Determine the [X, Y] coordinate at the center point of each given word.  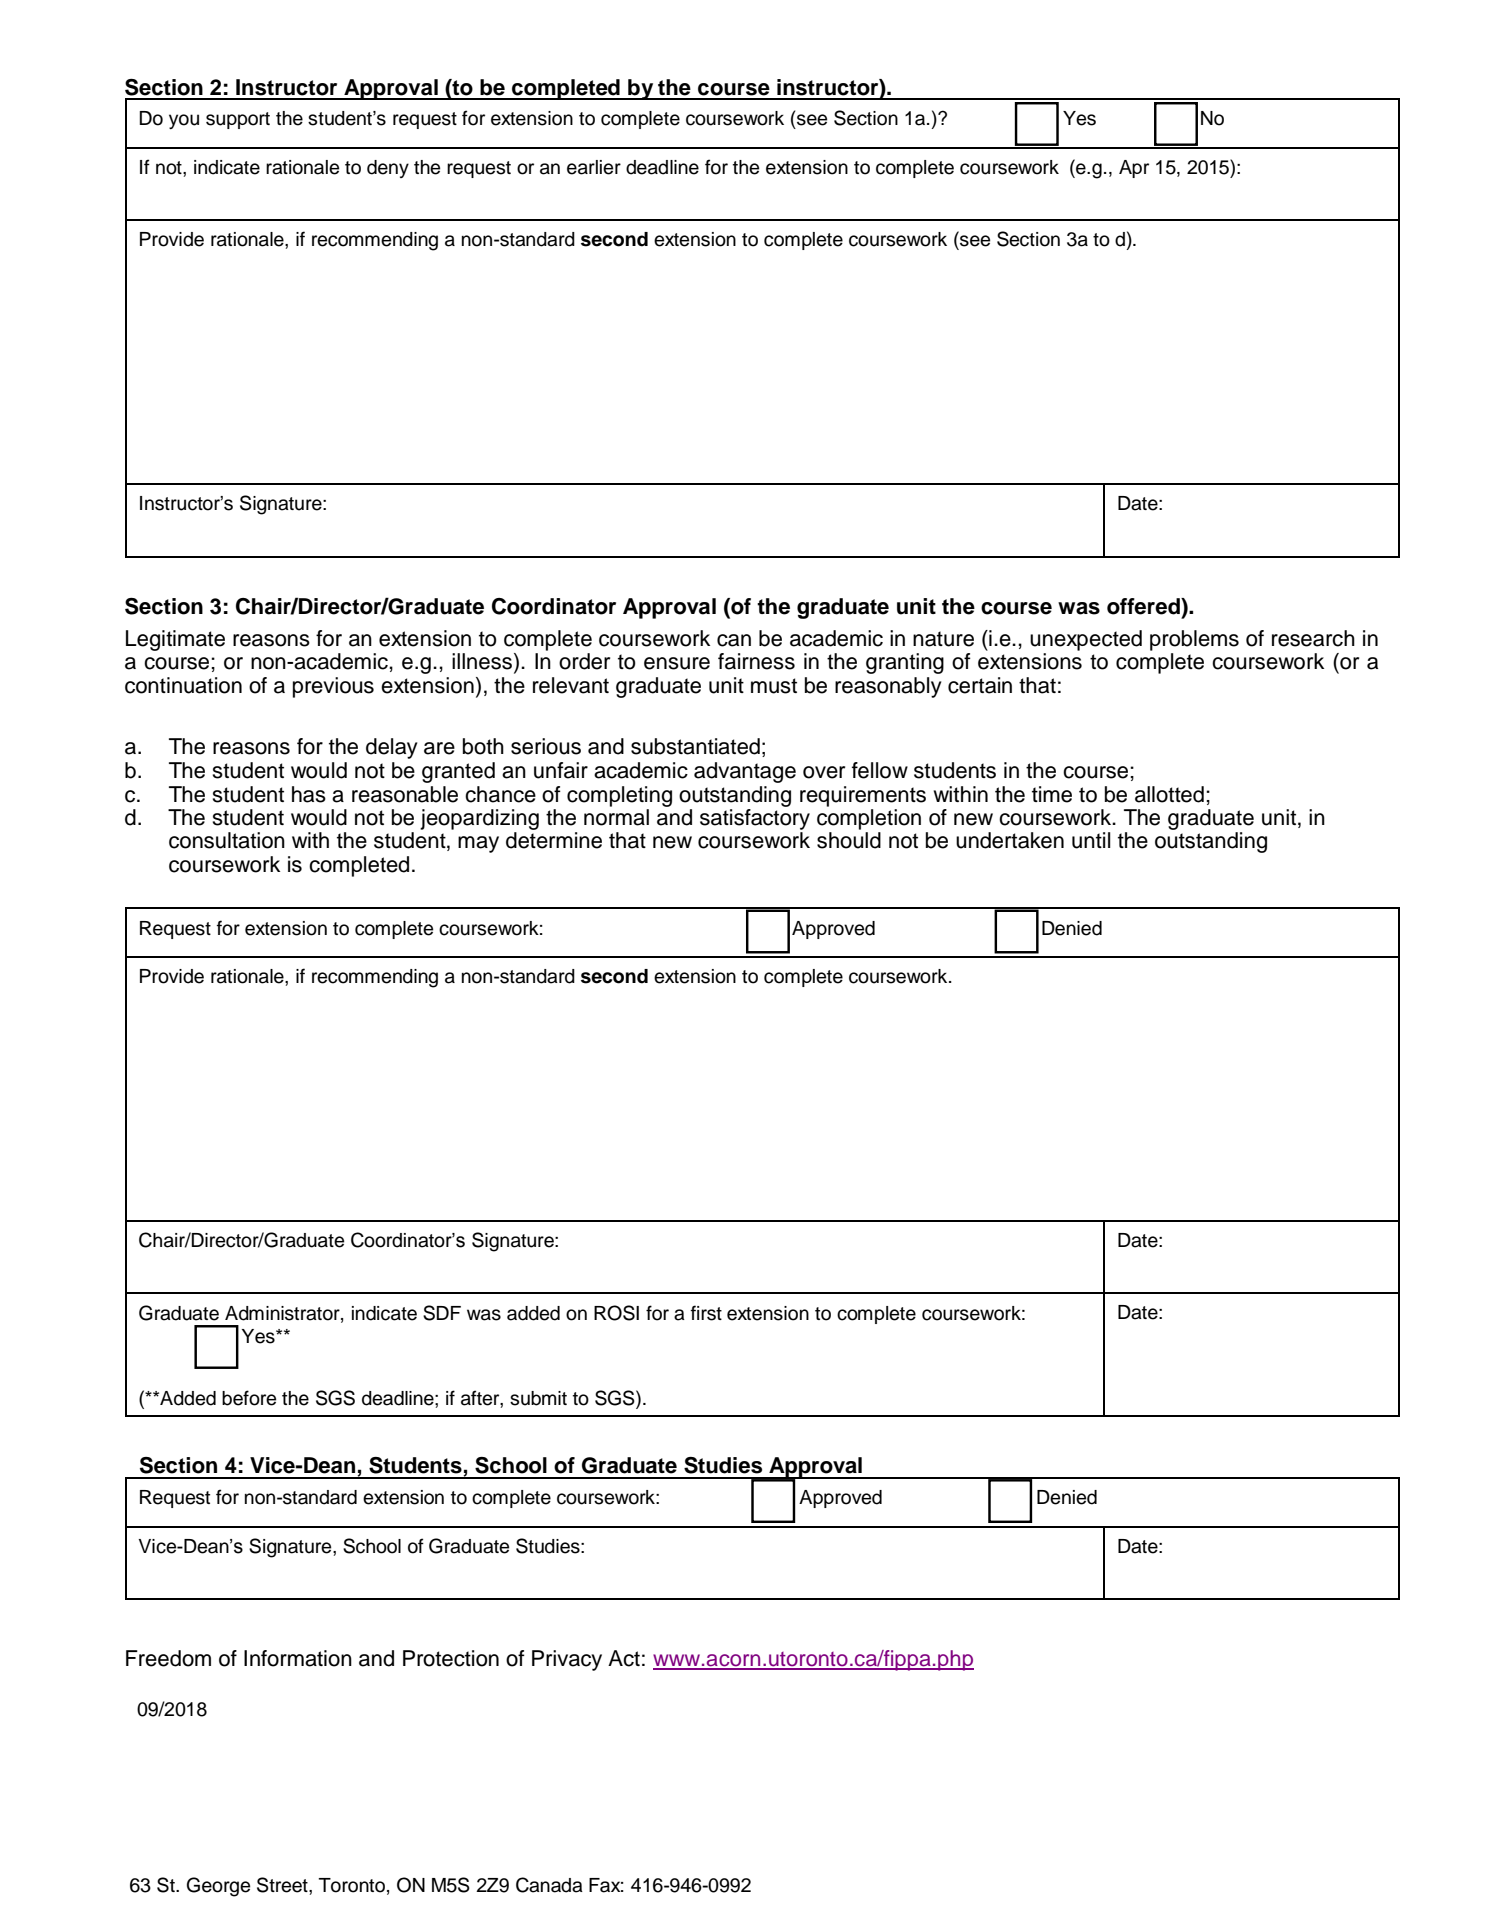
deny [388, 169]
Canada [549, 1885]
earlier [594, 167]
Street [283, 1885]
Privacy [567, 1660]
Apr [1134, 169]
